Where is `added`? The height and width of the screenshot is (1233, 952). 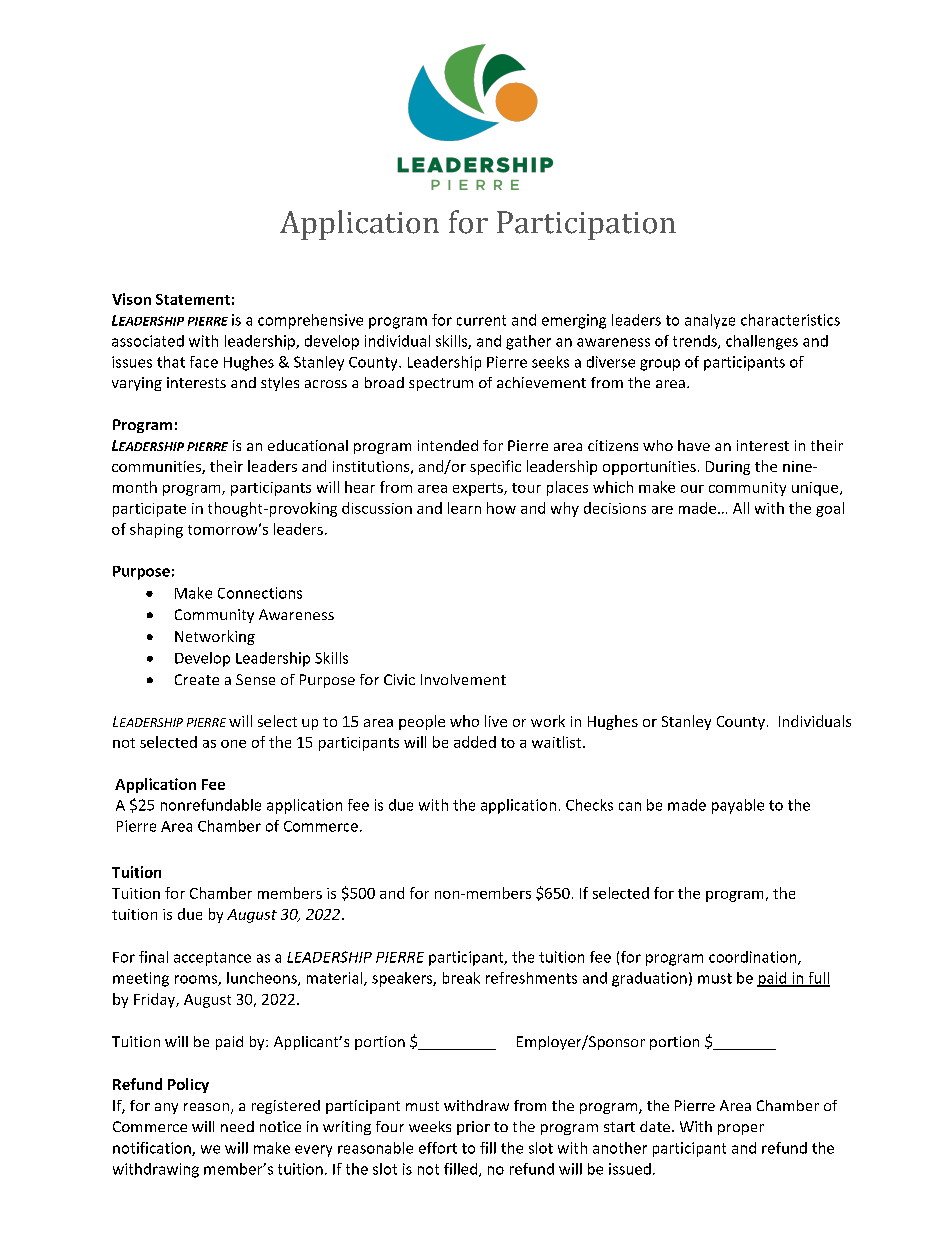
added is located at coordinates (475, 742).
